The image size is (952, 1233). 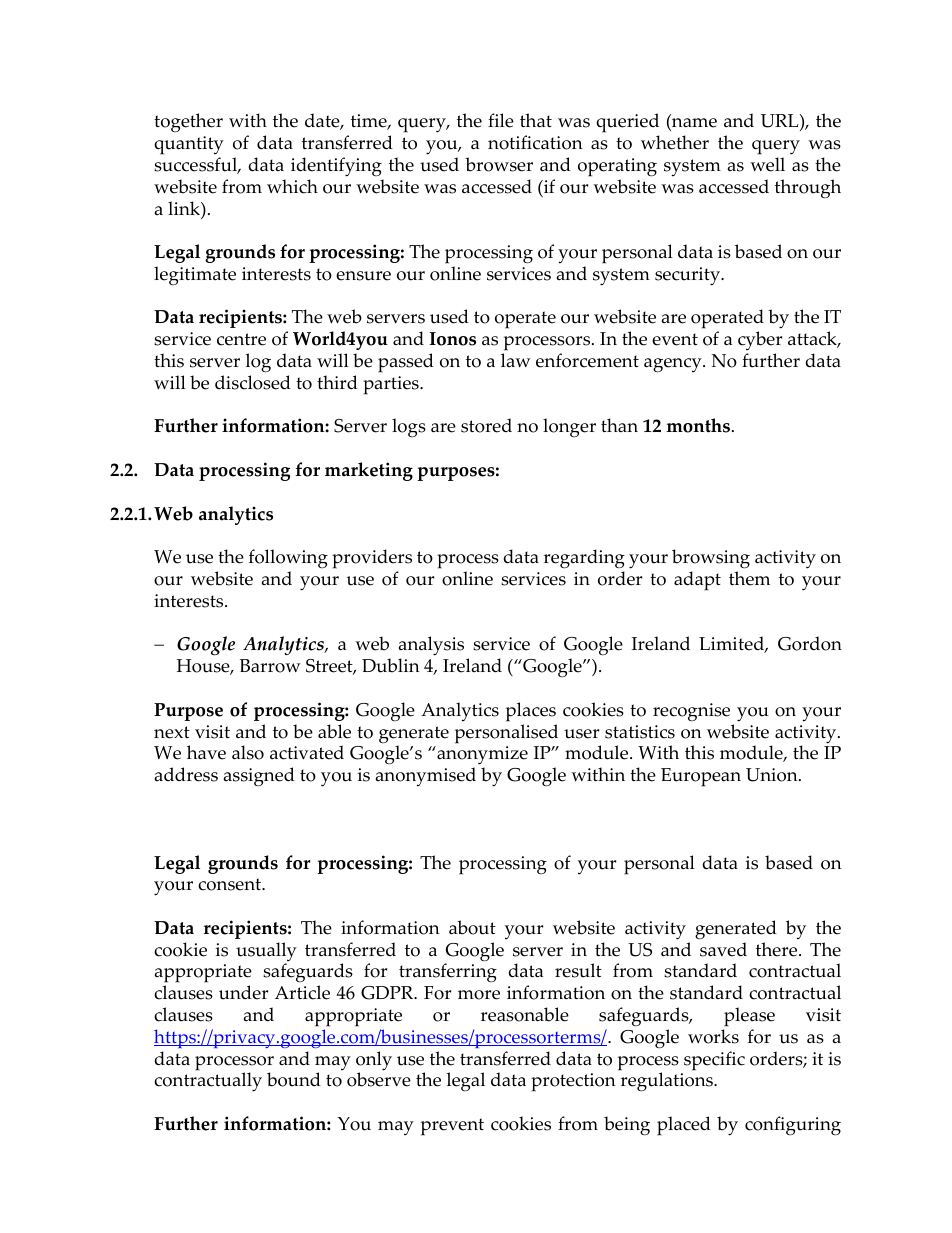 What do you see at coordinates (486, 425) in the document?
I see `stored` at bounding box center [486, 425].
